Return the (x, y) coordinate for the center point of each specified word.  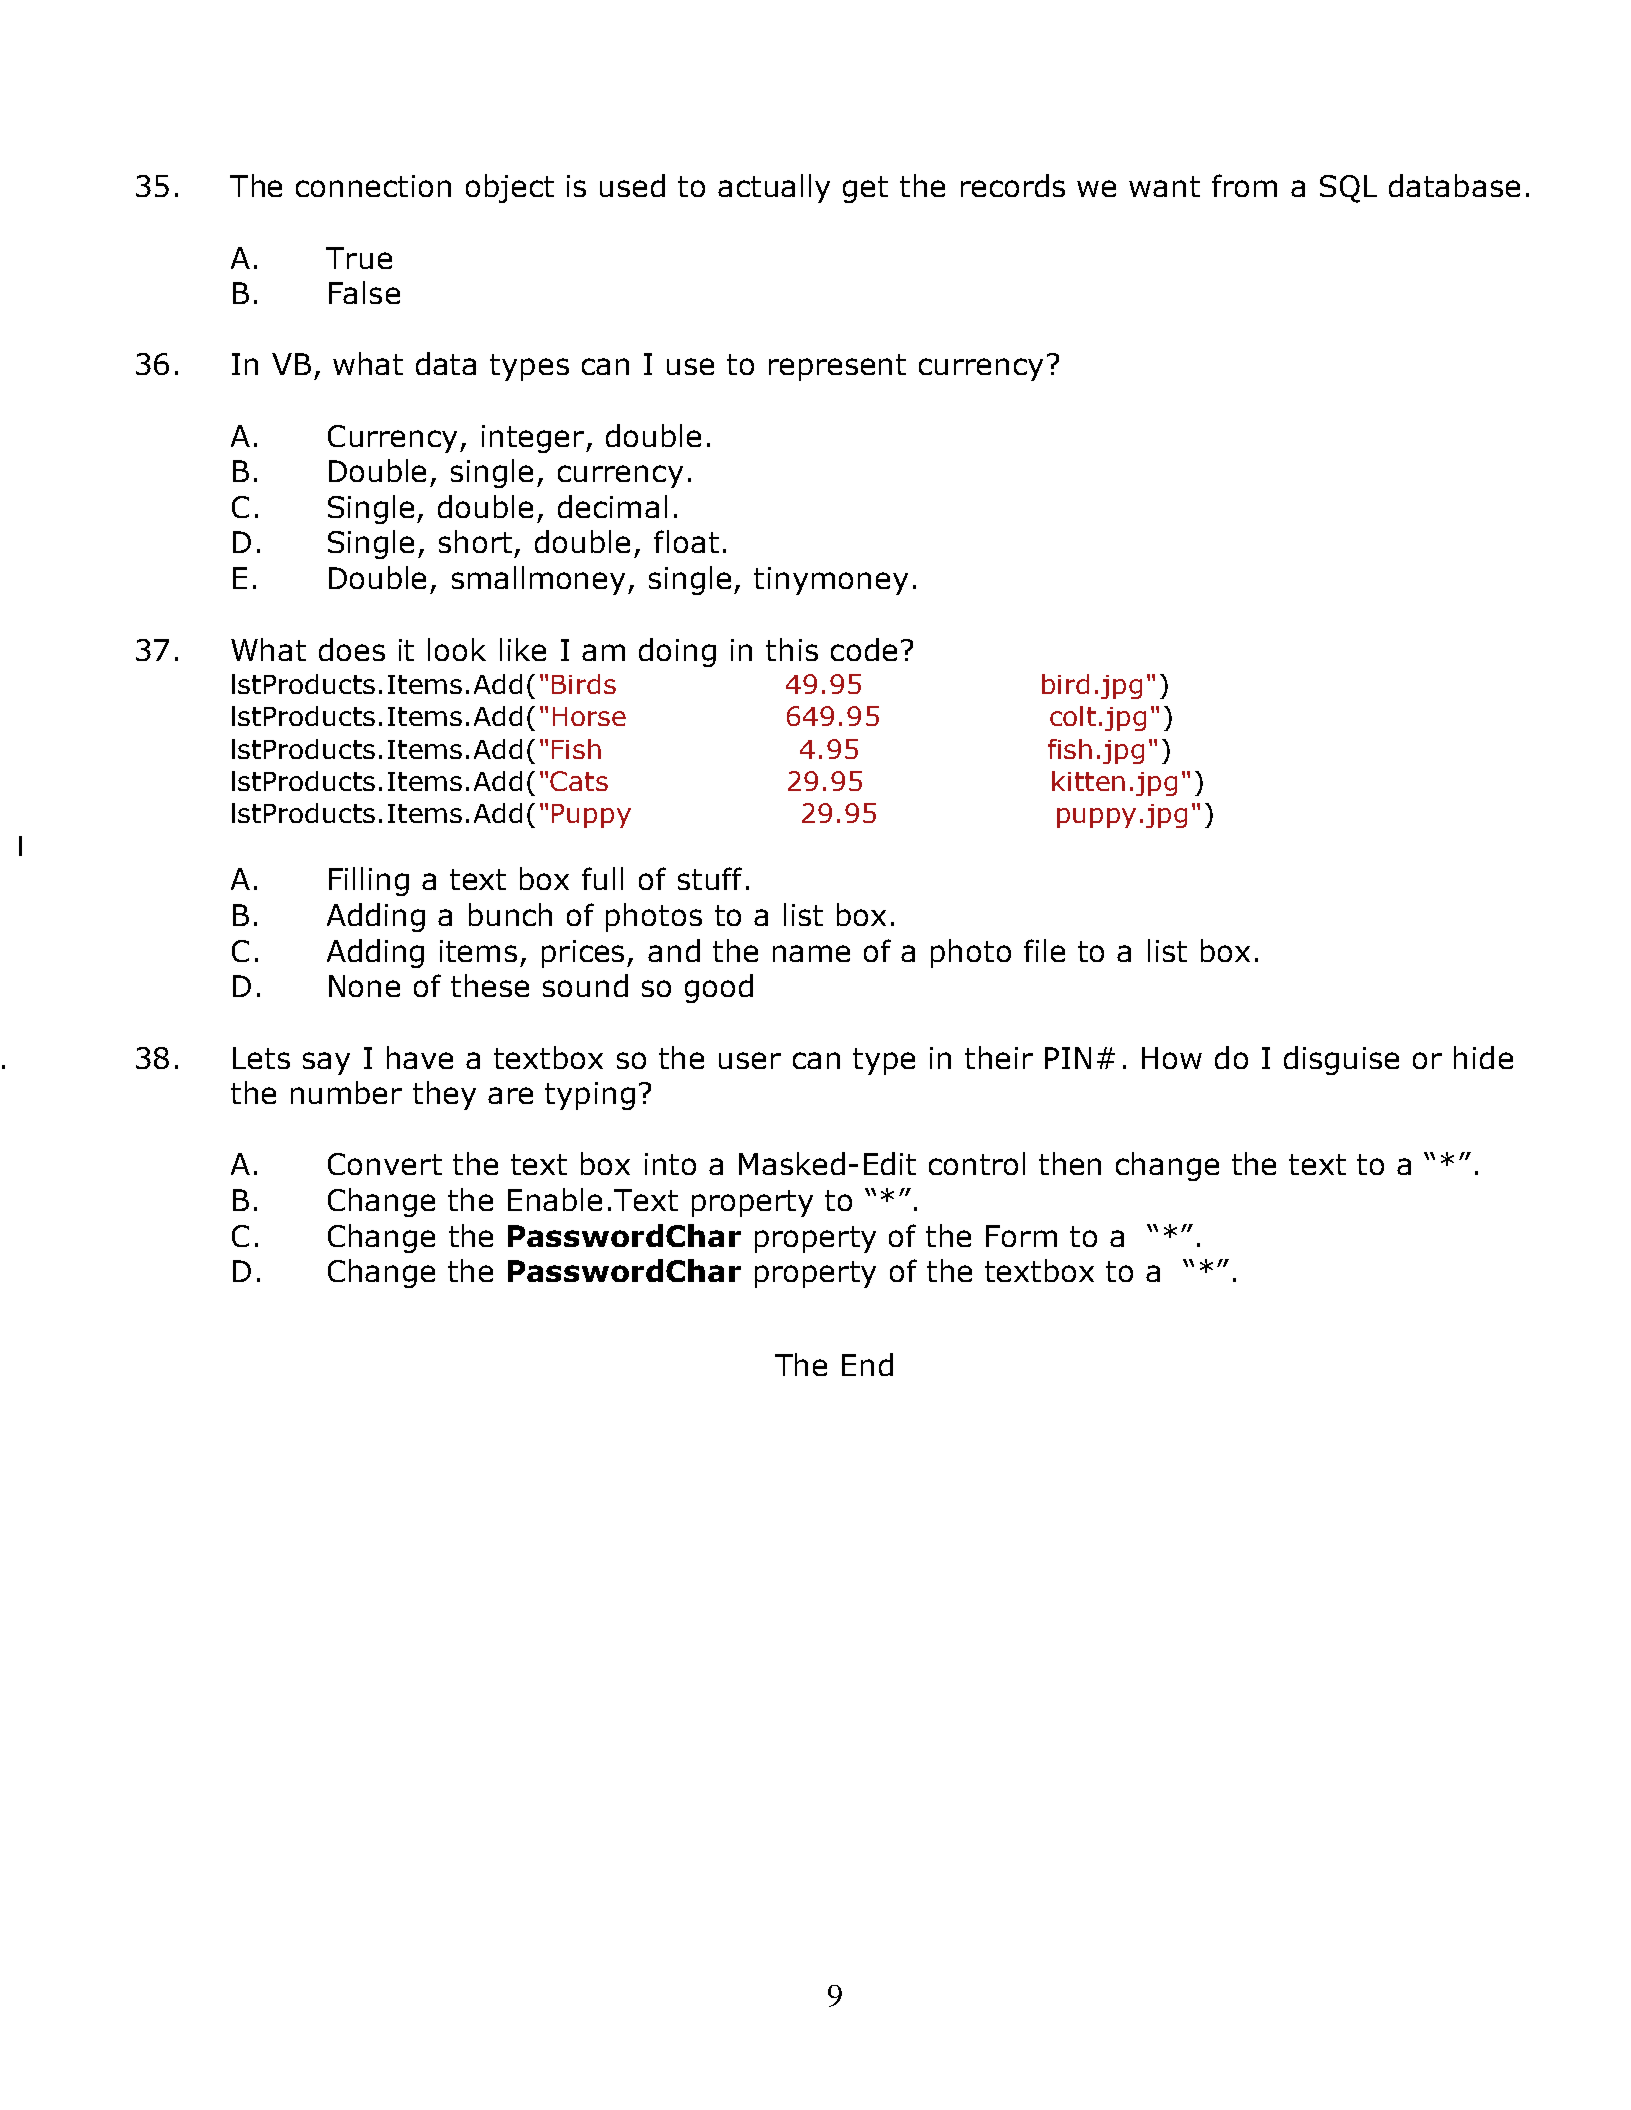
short (475, 541)
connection (373, 186)
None (364, 986)
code (864, 649)
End (867, 1364)
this (792, 649)
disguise (1341, 1060)
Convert (385, 1164)
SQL (1348, 189)
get (865, 189)
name (811, 953)
